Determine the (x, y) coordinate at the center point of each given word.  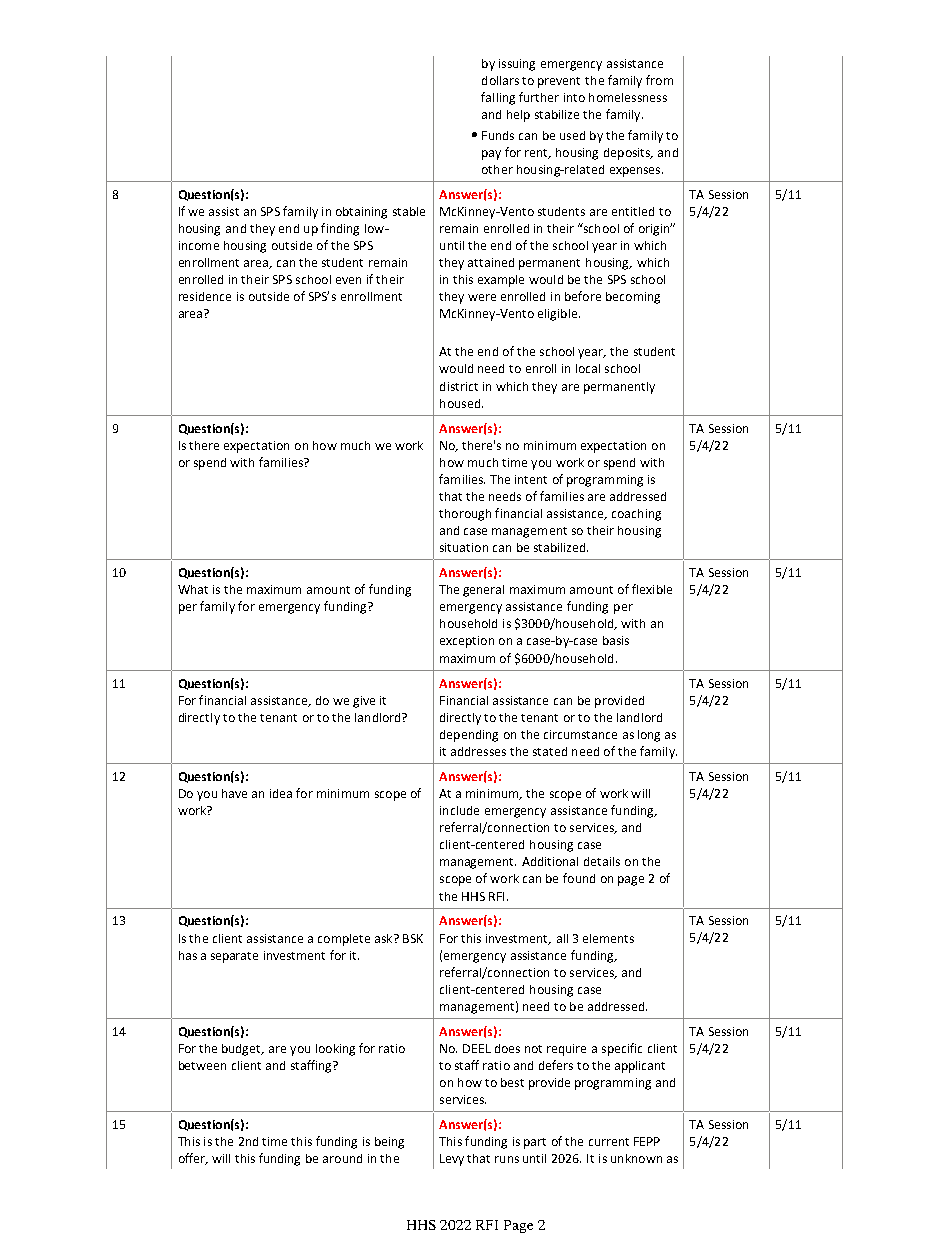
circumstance (580, 734)
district (459, 386)
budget (243, 1050)
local (588, 368)
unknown (636, 1158)
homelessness (628, 97)
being (389, 1143)
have (234, 793)
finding (340, 229)
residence (205, 296)
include (459, 810)
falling (498, 98)
